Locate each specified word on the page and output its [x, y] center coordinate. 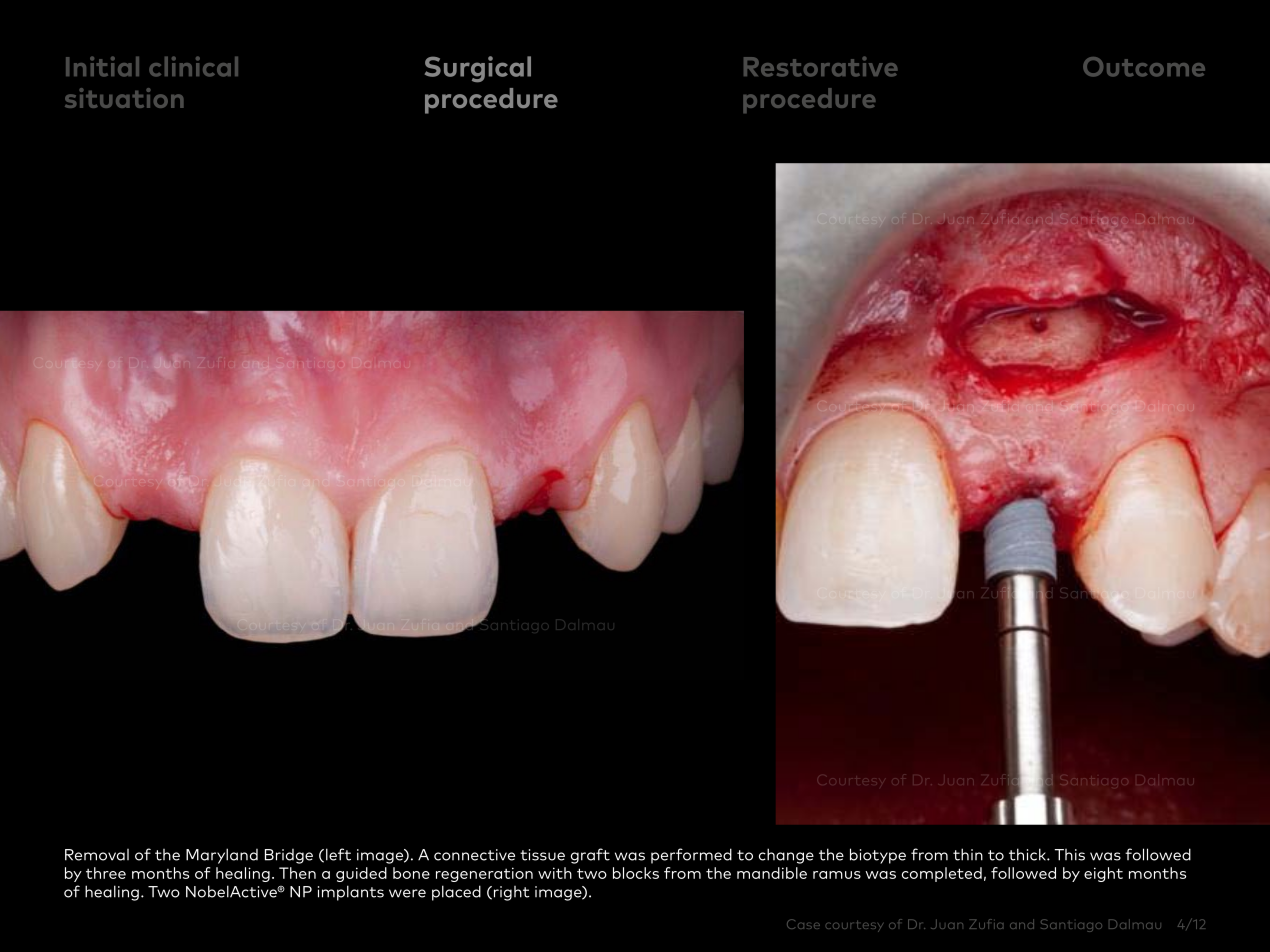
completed [942, 874]
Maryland [222, 856]
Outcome [1144, 67]
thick [1028, 854]
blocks [636, 873]
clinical [193, 66]
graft [590, 856]
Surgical [478, 69]
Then [297, 873]
